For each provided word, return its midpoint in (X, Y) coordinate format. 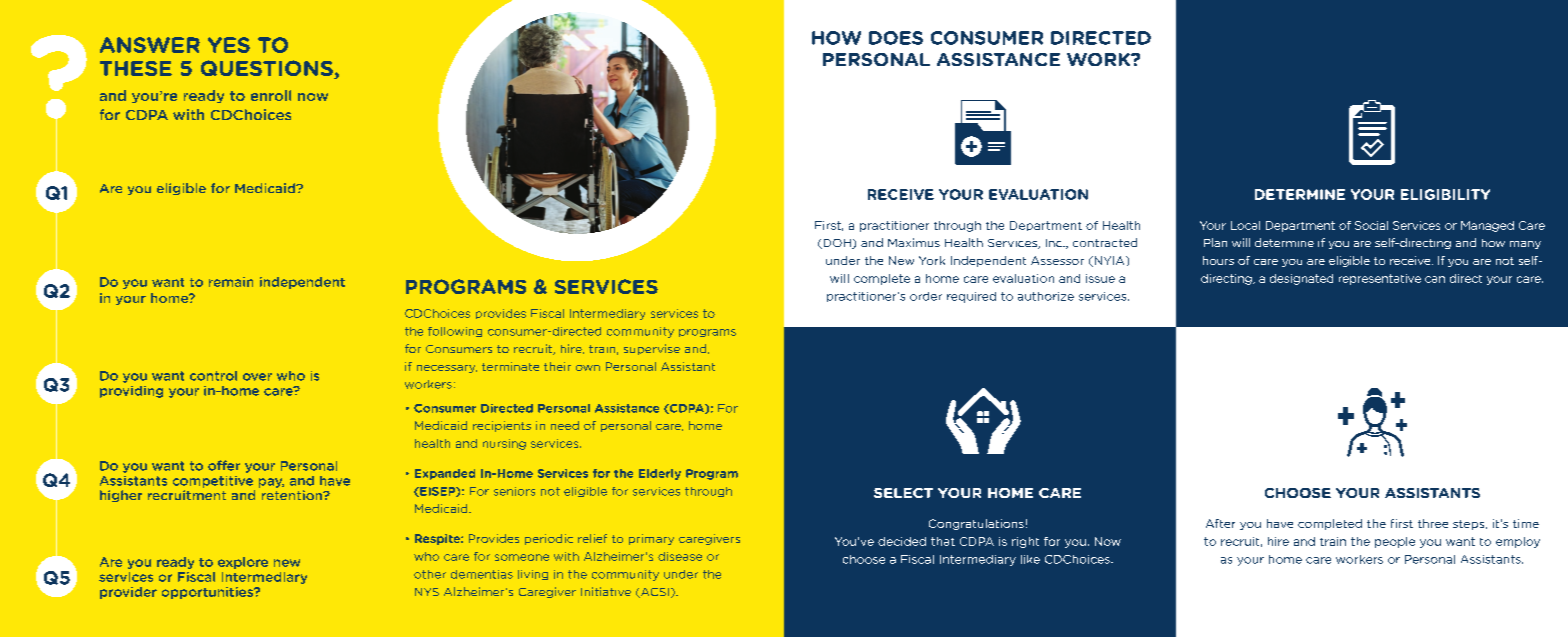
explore (243, 563)
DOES (896, 38)
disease (680, 556)
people (1395, 542)
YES (229, 45)
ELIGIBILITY (1445, 194)
